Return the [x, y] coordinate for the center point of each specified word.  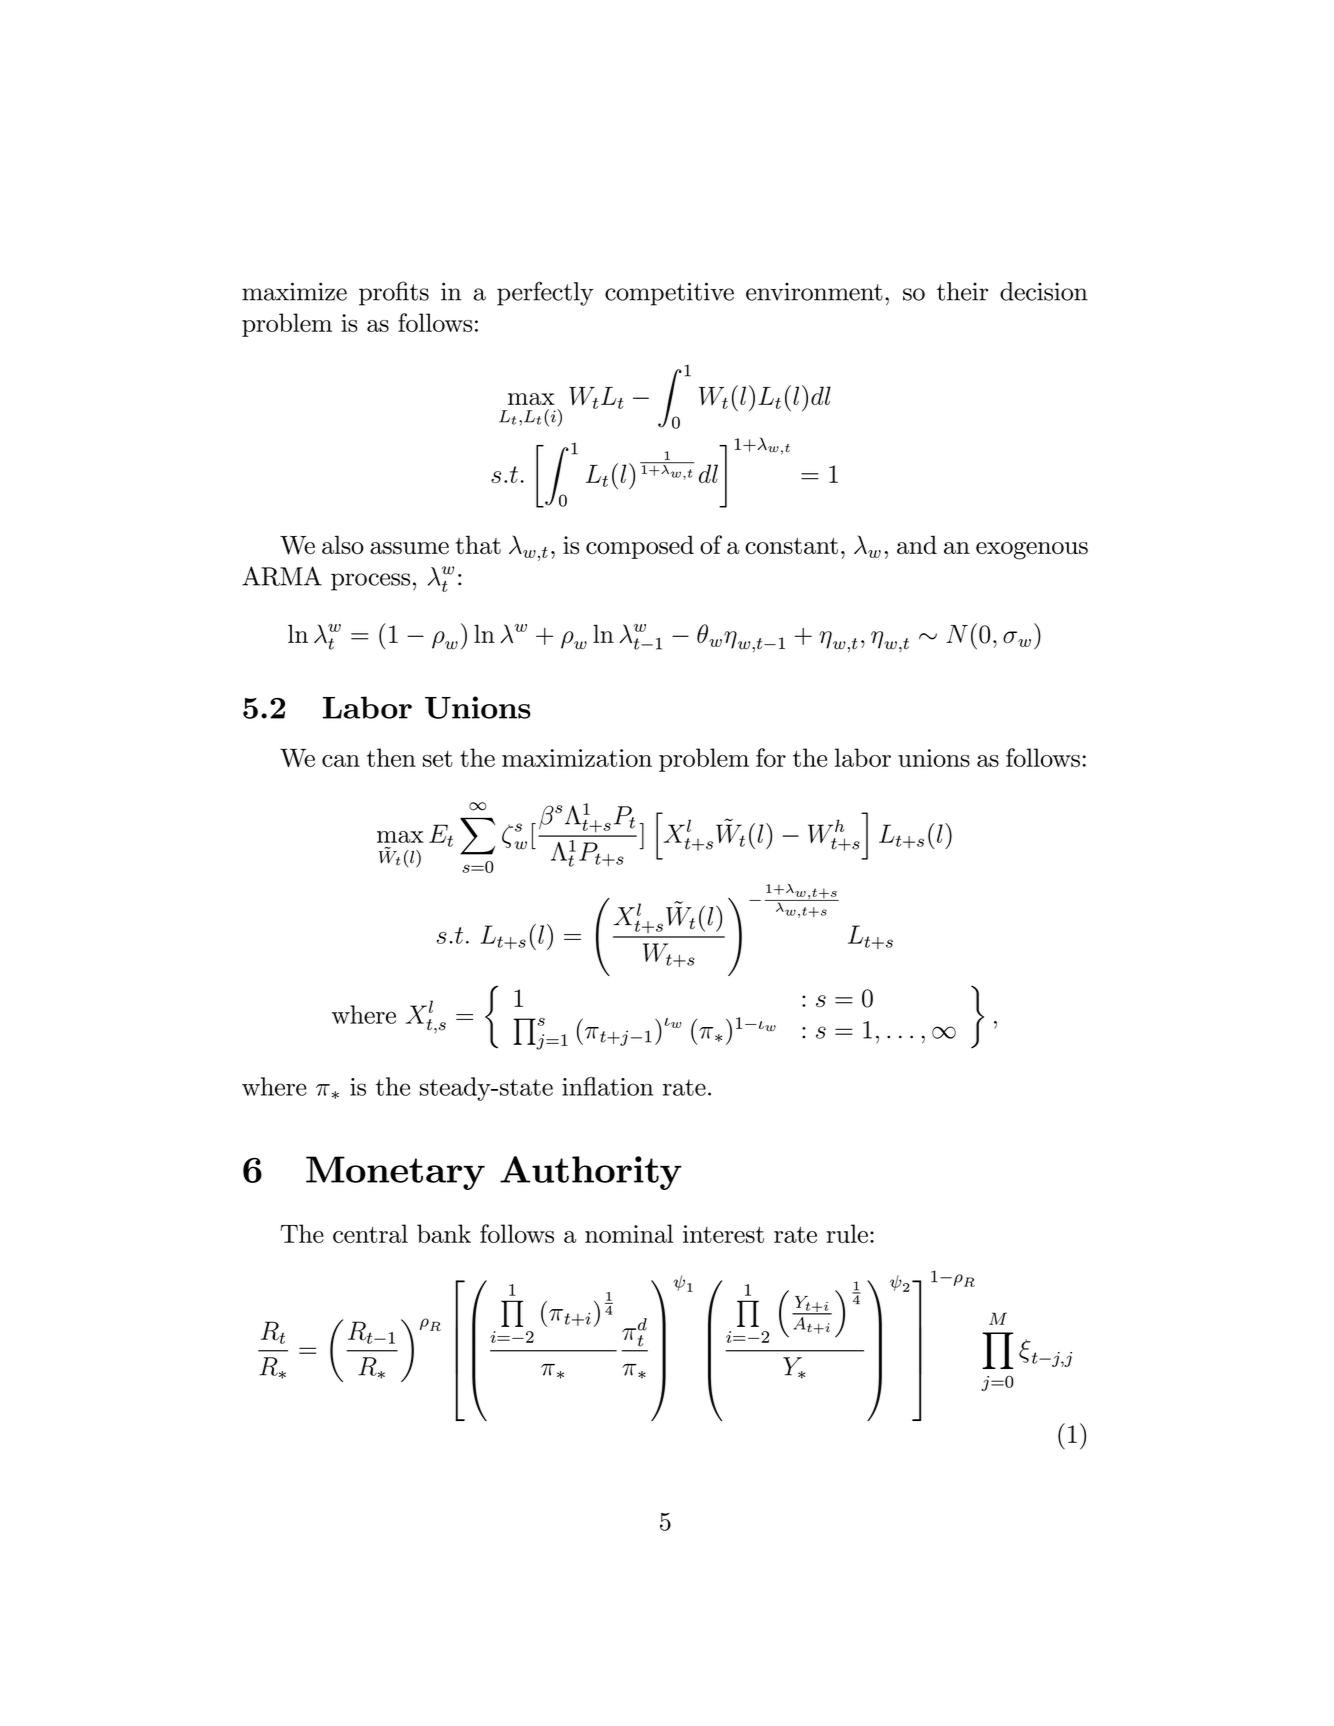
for [771, 757]
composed [640, 547]
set [438, 758]
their [962, 291]
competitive [669, 294]
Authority [591, 1173]
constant [791, 546]
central [370, 1233]
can [341, 761]
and [917, 545]
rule [847, 1233]
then [391, 757]
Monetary [395, 1173]
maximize [294, 291]
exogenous [1032, 551]
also [343, 545]
